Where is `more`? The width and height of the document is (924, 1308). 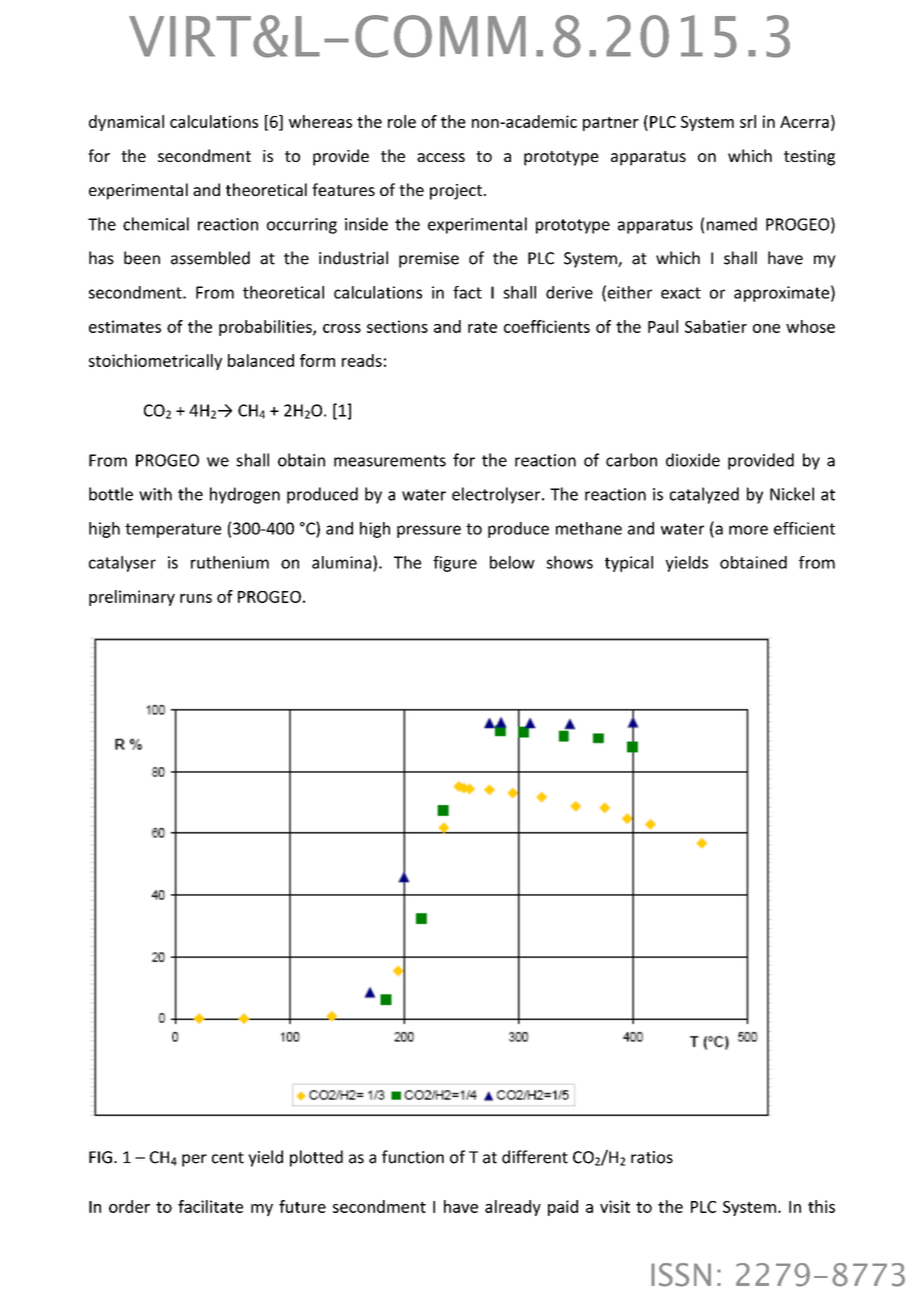 more is located at coordinates (748, 530).
